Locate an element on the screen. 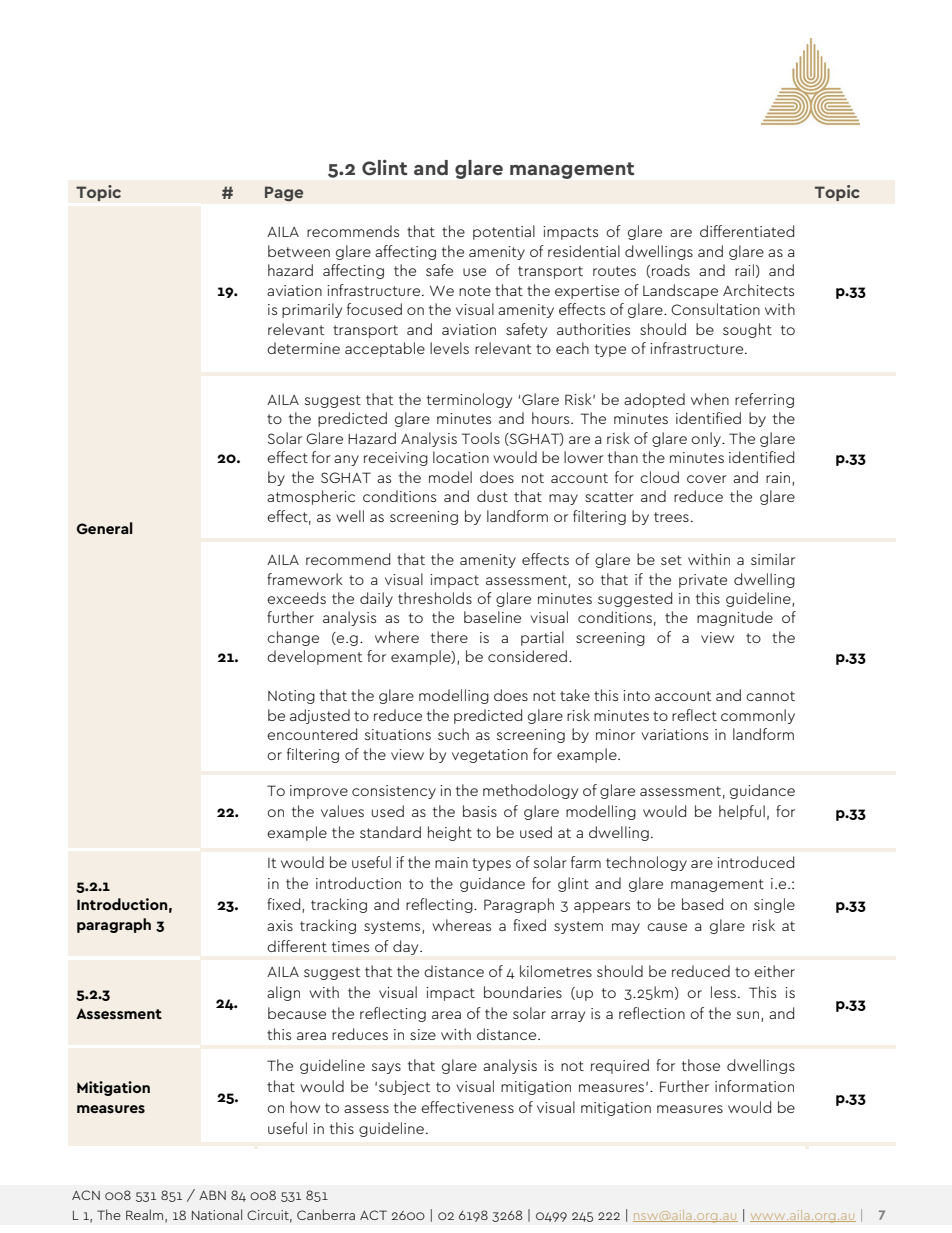  based is located at coordinates (702, 904).
